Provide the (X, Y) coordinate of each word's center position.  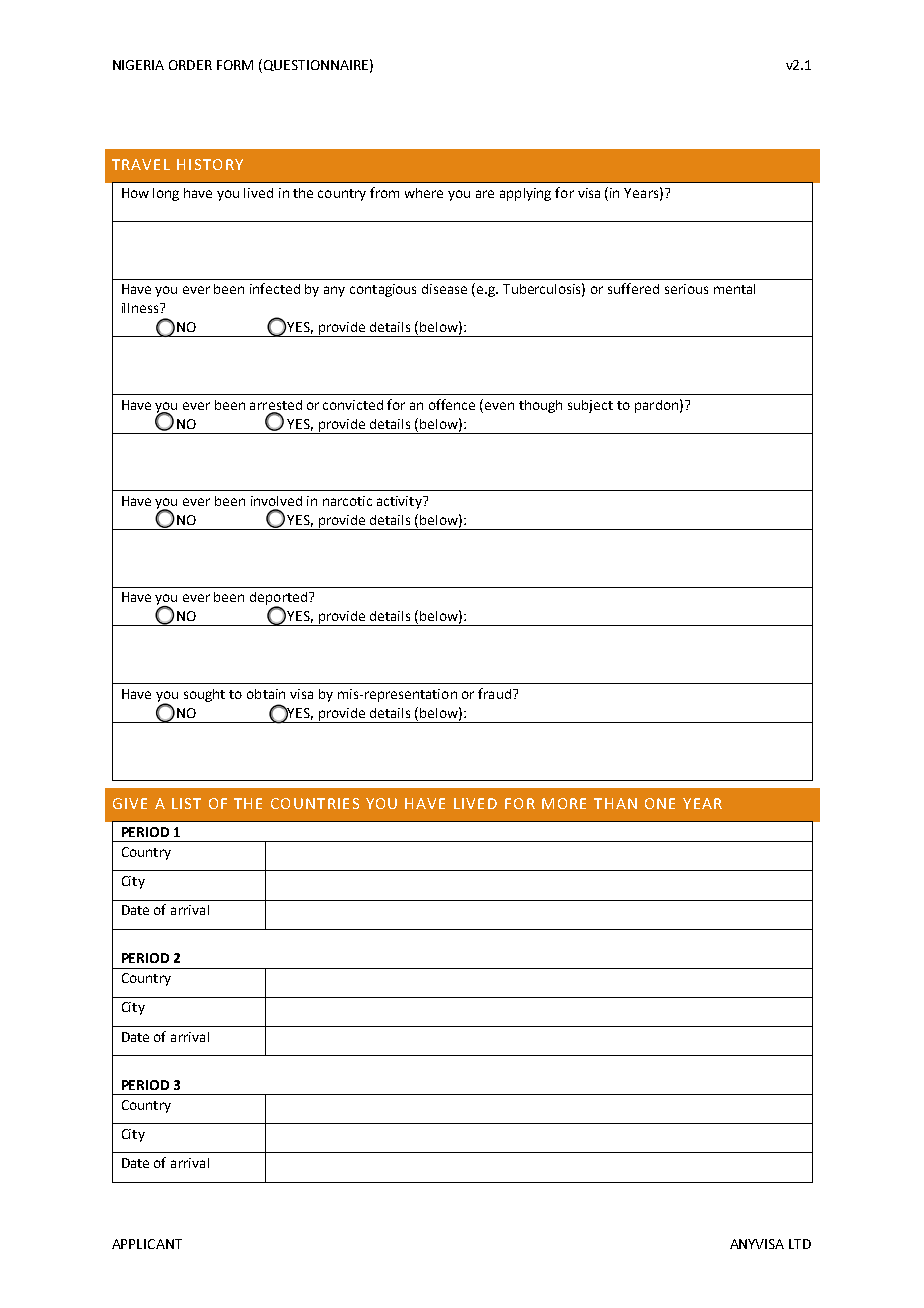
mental (734, 289)
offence (452, 404)
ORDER (190, 65)
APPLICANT (147, 1244)
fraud (494, 693)
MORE (564, 803)
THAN (615, 803)
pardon (656, 406)
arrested (276, 405)
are (485, 194)
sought (204, 695)
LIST (186, 803)
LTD (800, 1244)
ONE (660, 803)
